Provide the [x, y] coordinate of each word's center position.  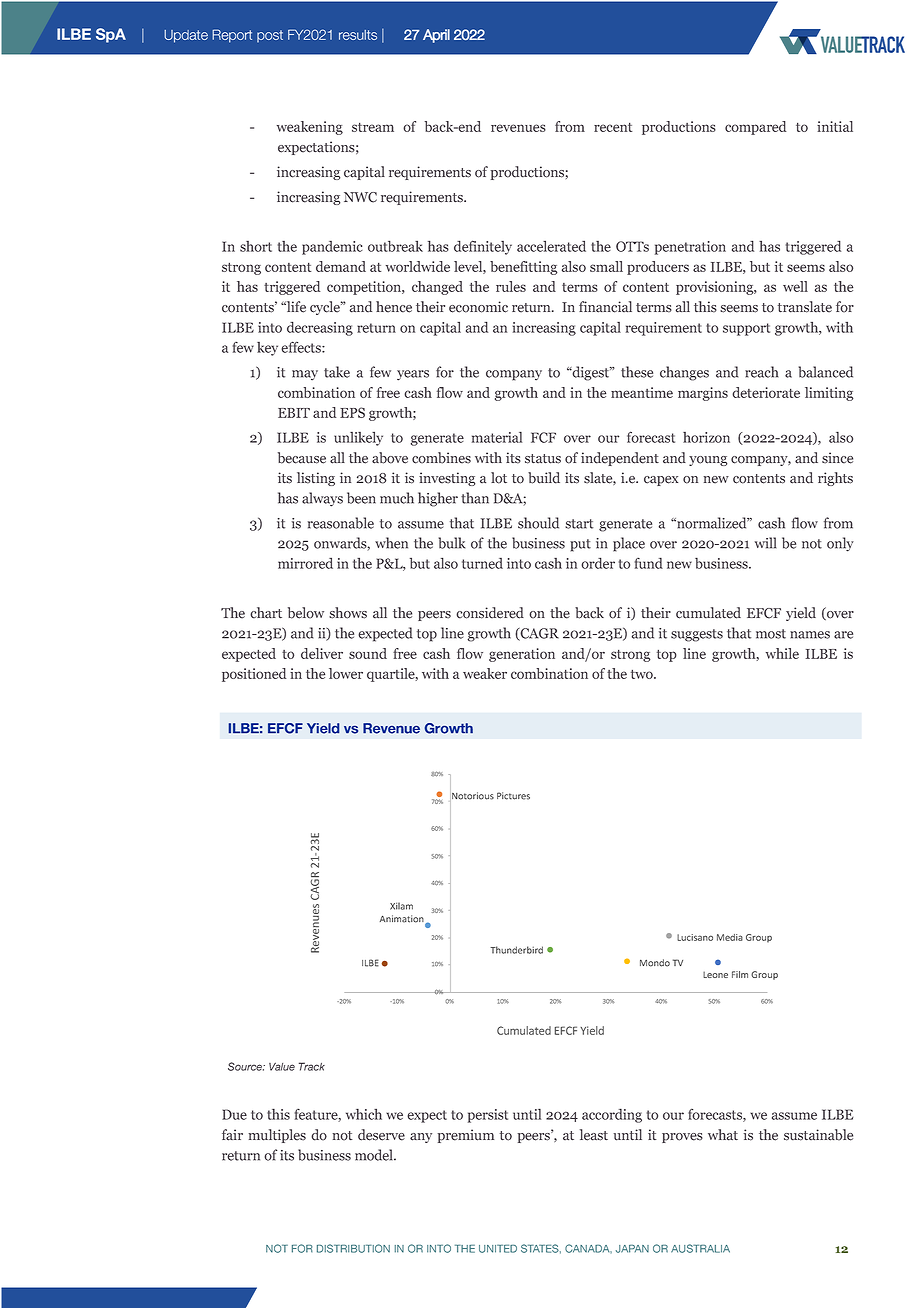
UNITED [498, 1248]
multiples [277, 1136]
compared [755, 128]
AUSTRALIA [700, 1248]
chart [266, 613]
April [436, 36]
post [270, 36]
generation [522, 655]
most [771, 634]
